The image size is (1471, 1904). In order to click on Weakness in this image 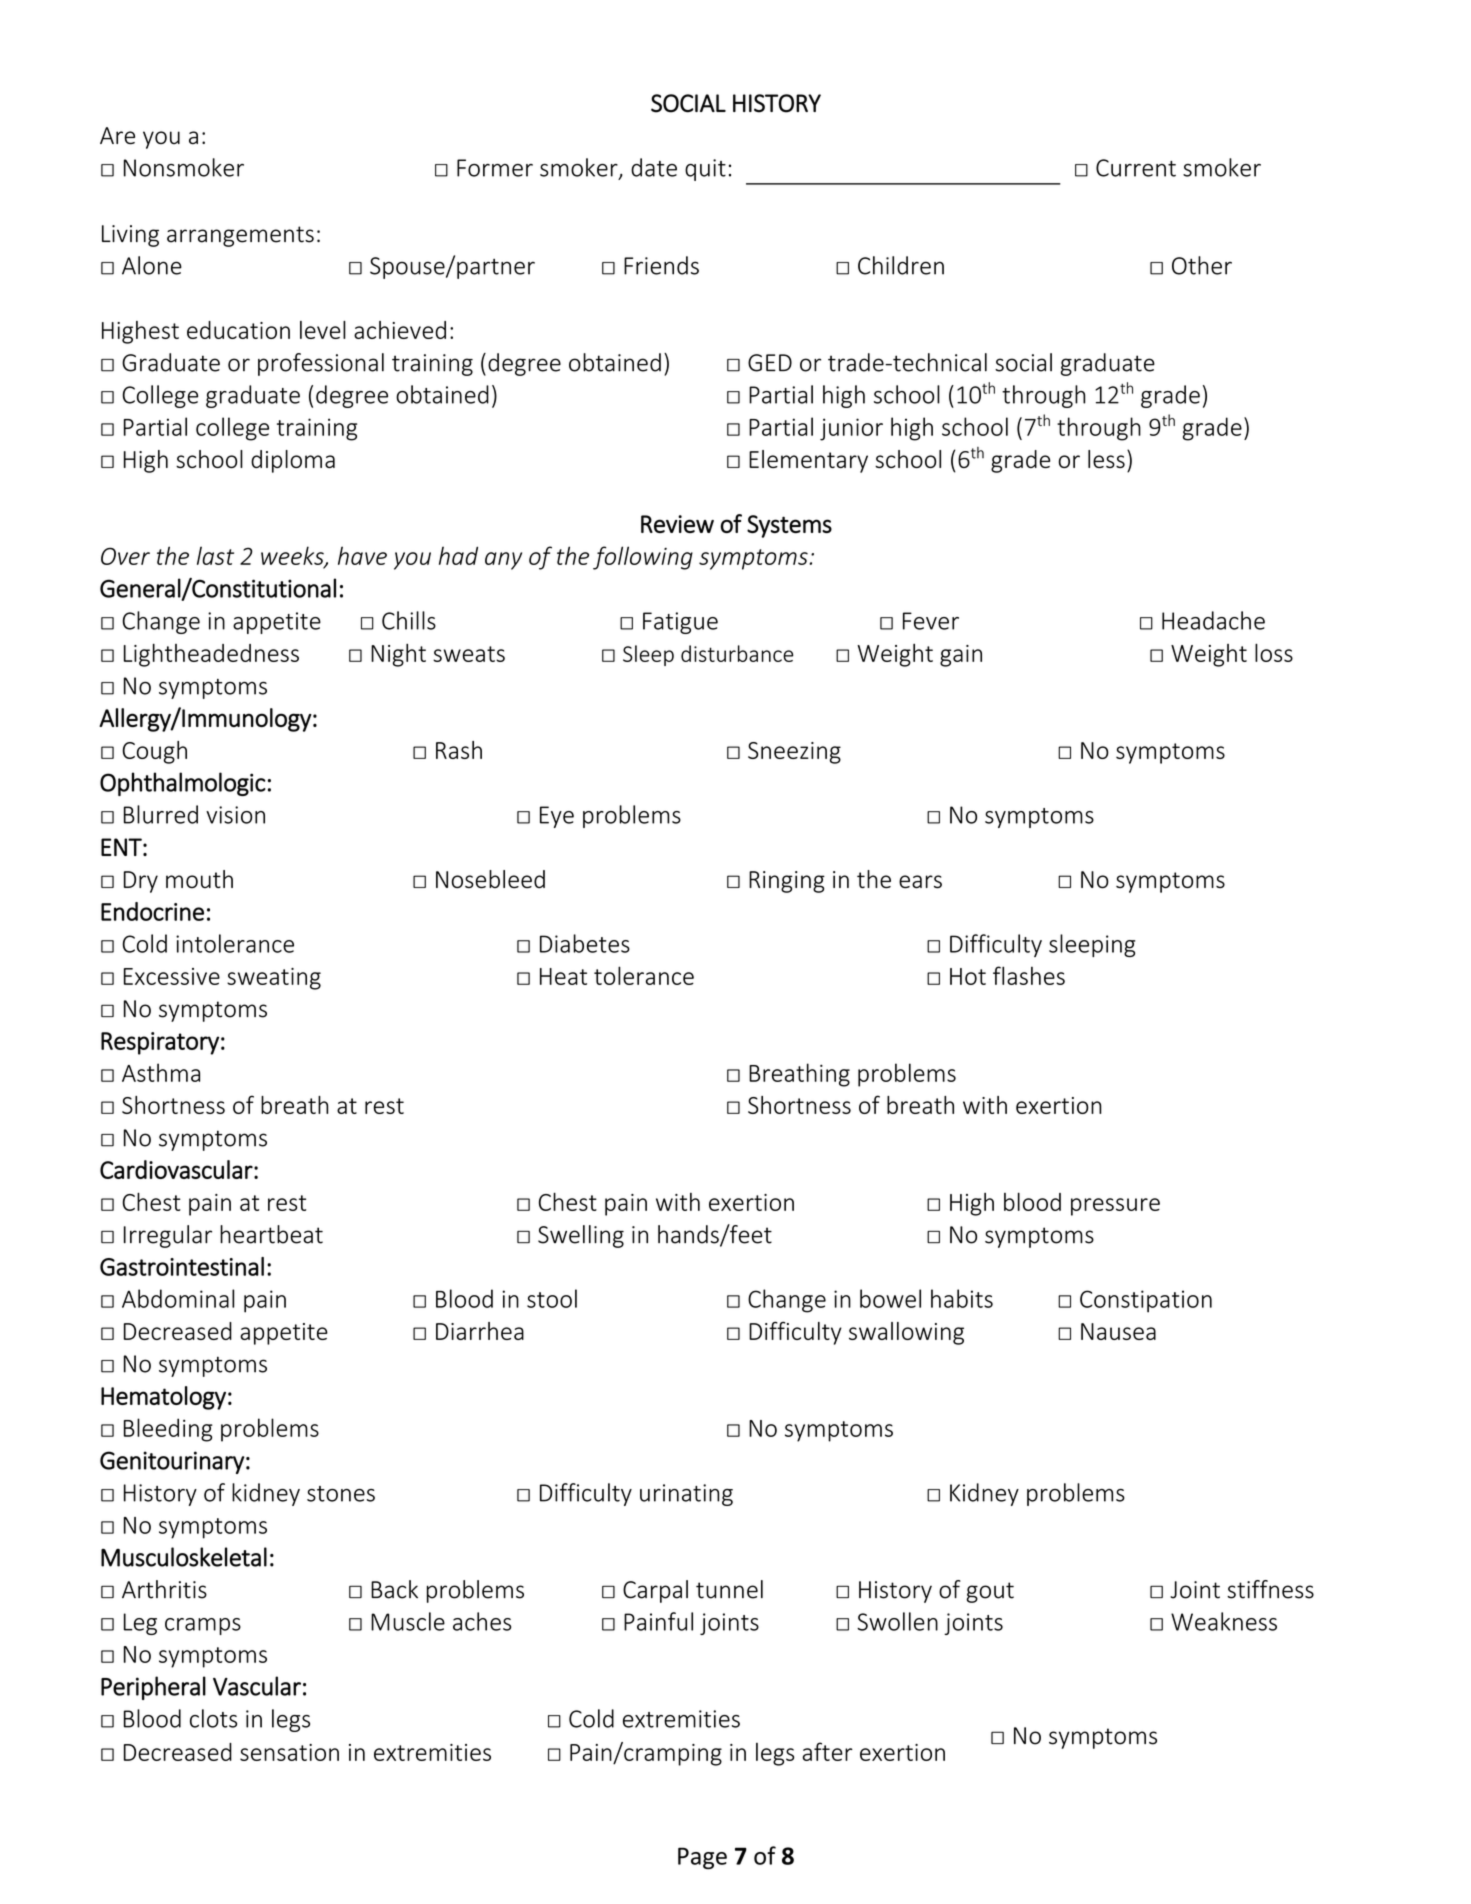, I will do `click(1224, 1621)`.
